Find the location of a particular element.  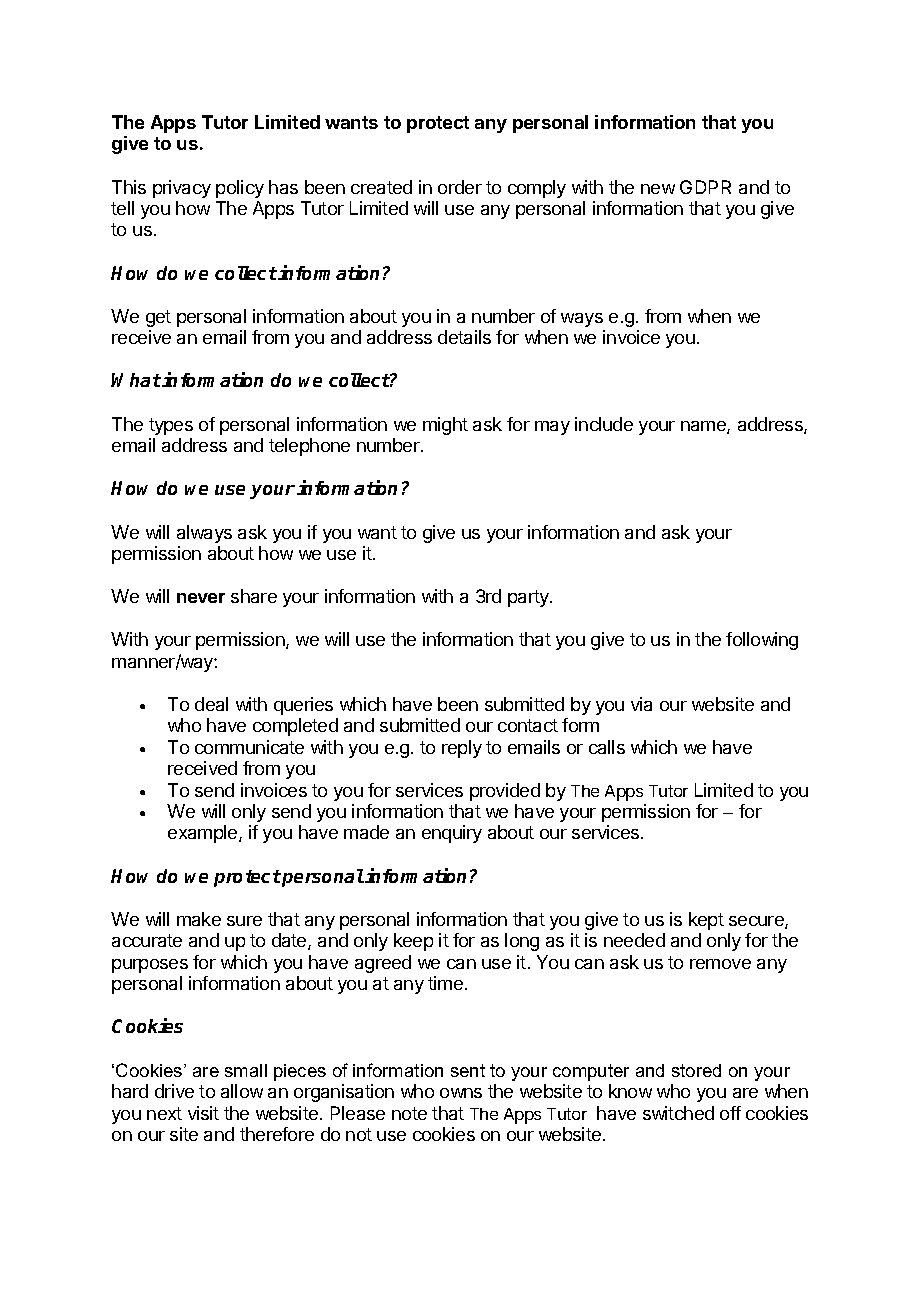

reply is located at coordinates (462, 749).
